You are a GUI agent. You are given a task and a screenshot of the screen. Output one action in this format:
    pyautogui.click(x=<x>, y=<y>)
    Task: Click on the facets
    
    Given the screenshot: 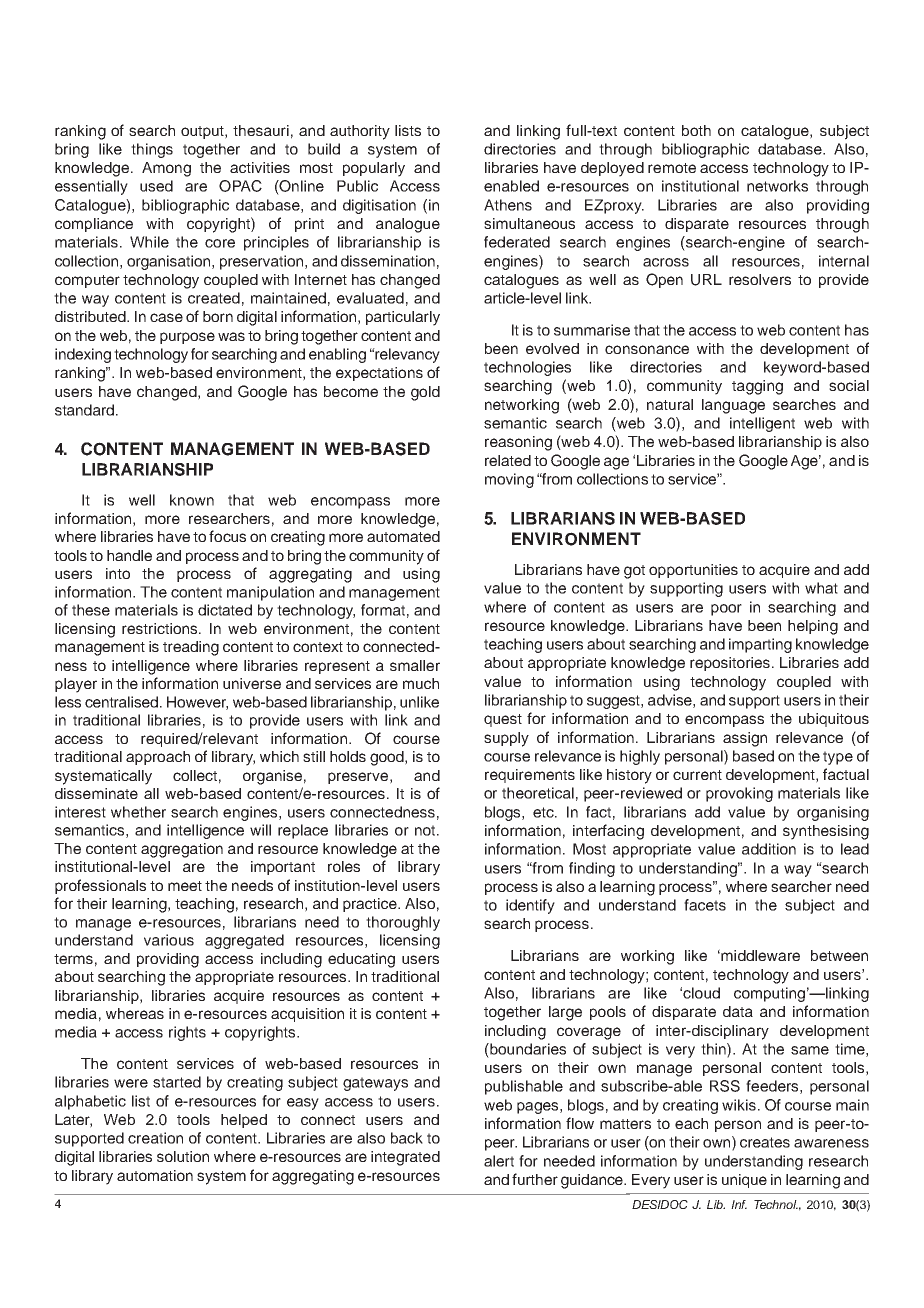 What is the action you would take?
    pyautogui.click(x=705, y=905)
